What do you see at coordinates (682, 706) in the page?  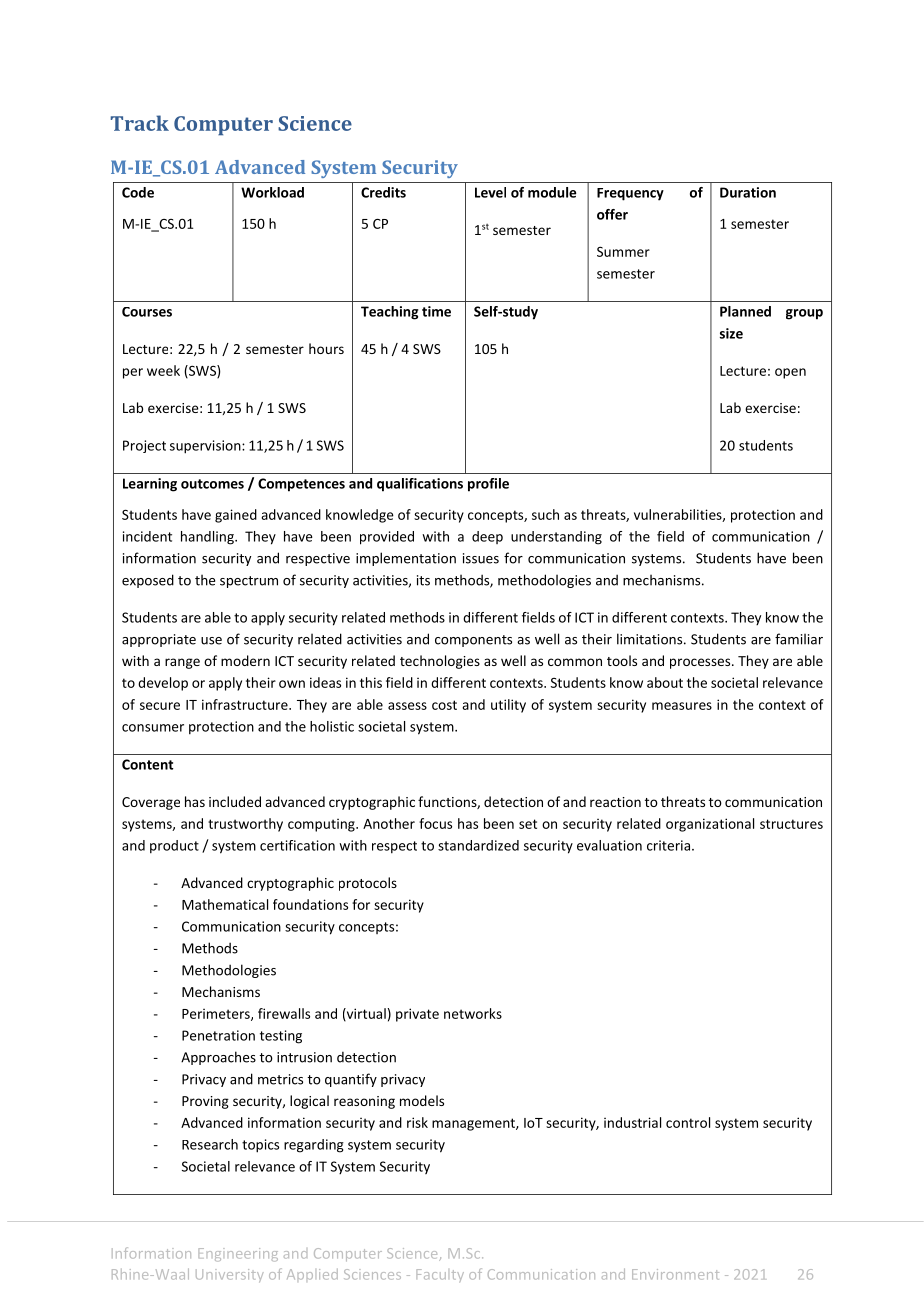 I see `measures` at bounding box center [682, 706].
